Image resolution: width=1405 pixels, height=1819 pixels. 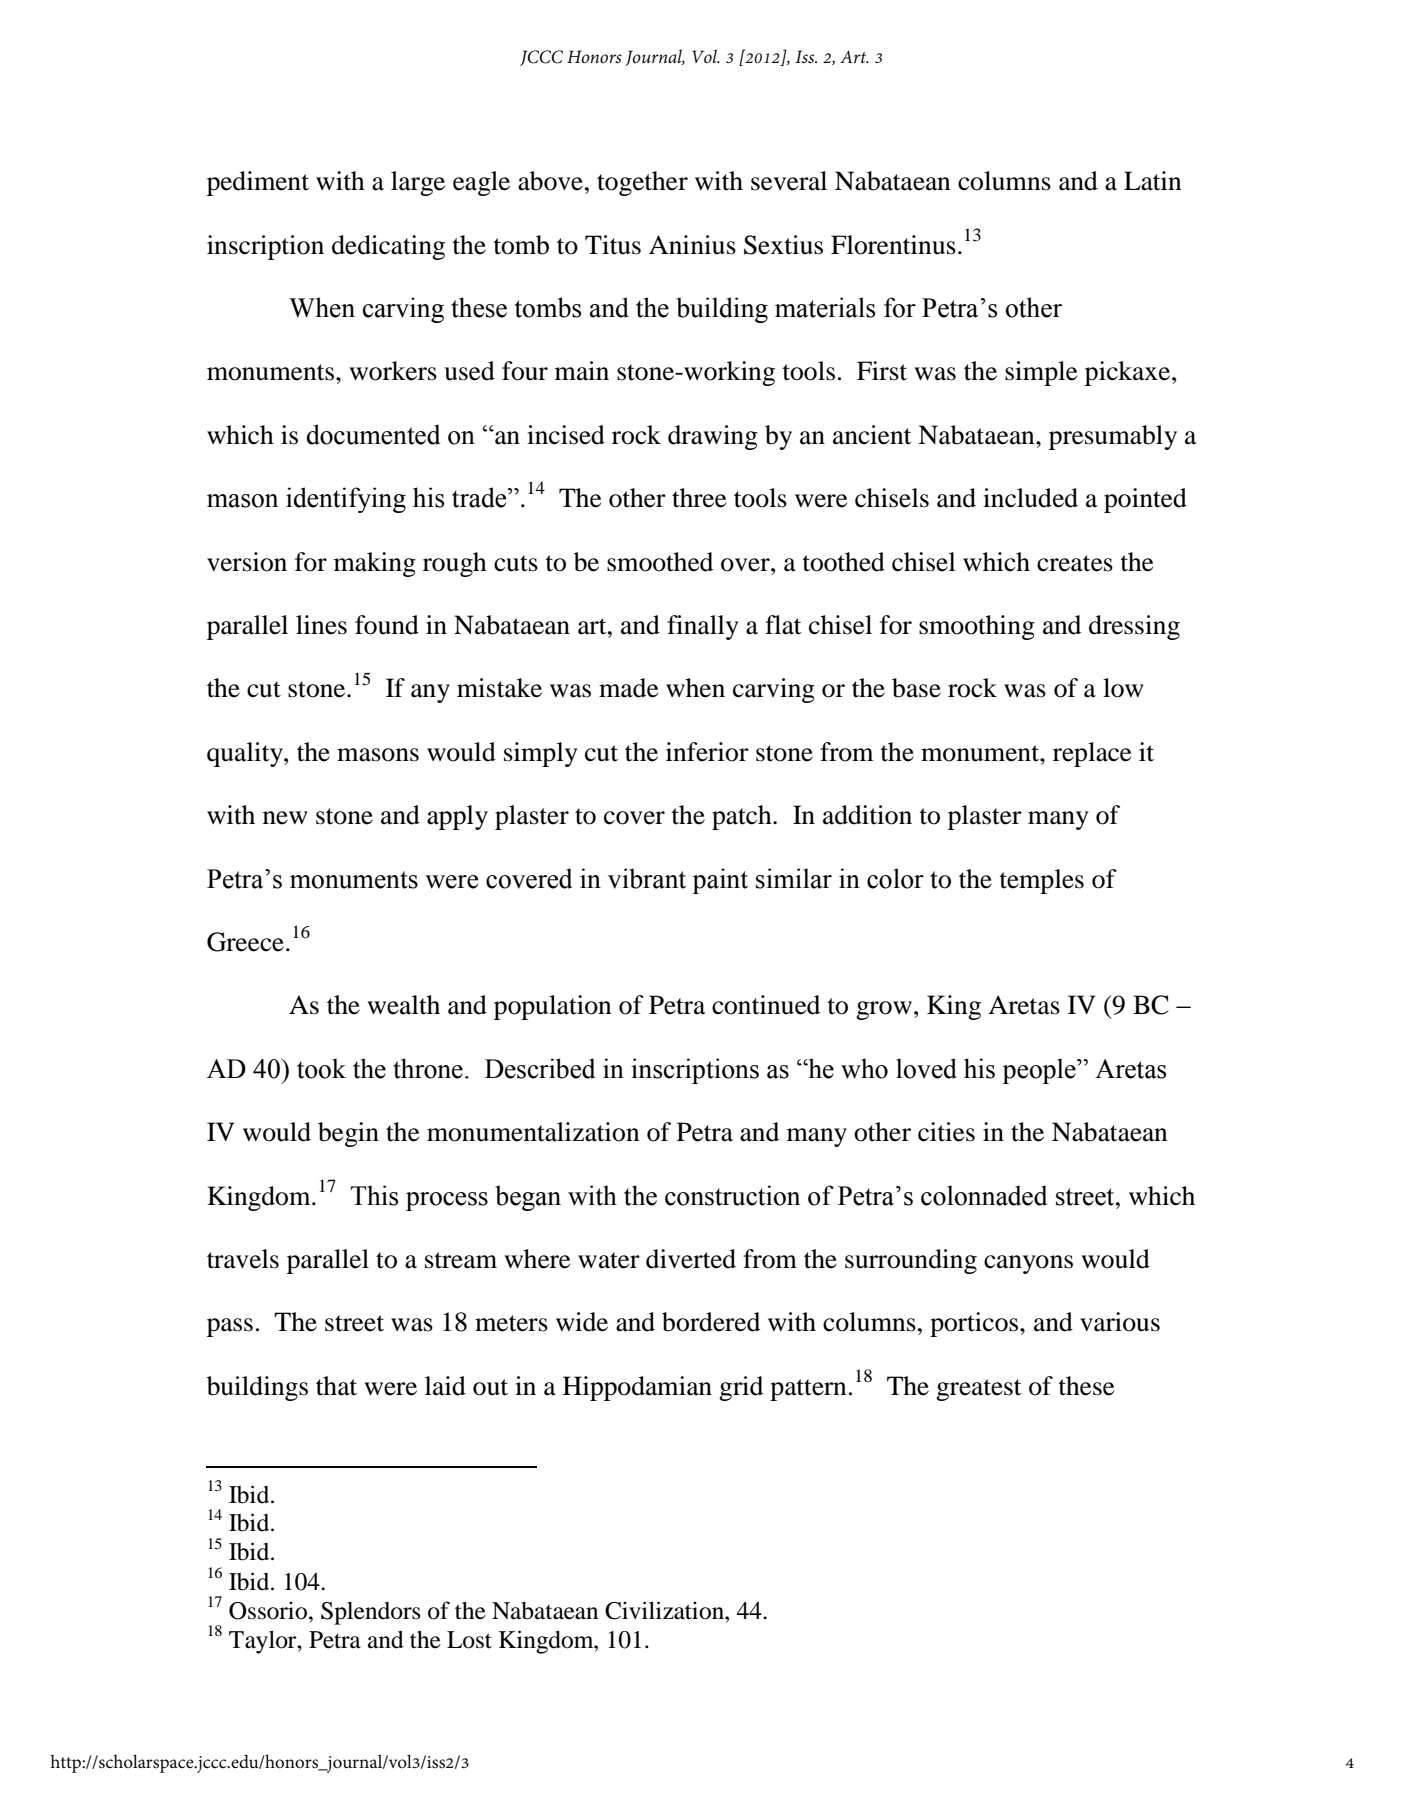 I want to click on Lost, so click(x=469, y=1640).
